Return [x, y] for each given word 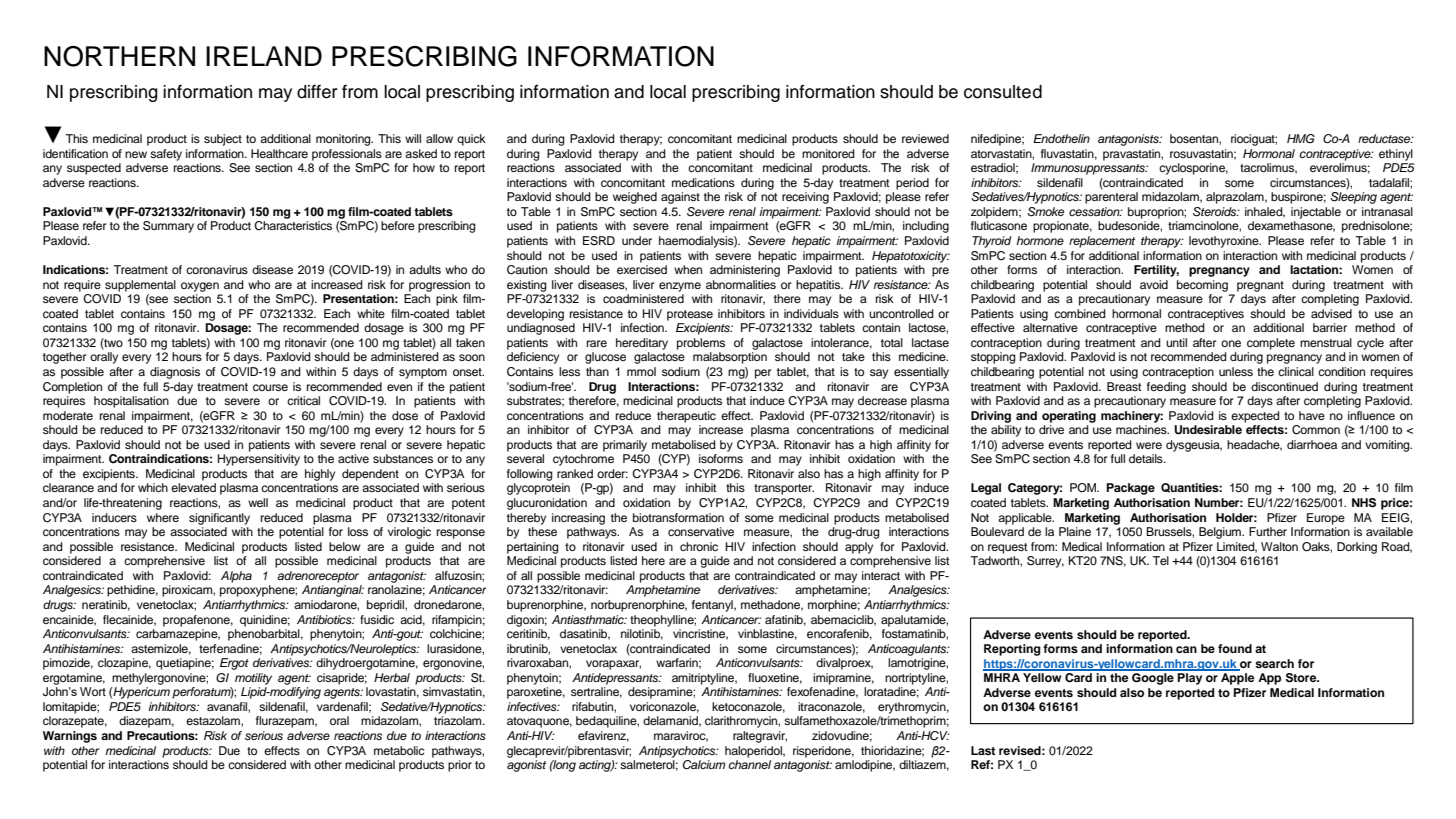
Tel [1160, 560]
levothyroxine [1225, 242]
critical [303, 400]
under [637, 240]
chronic [699, 546]
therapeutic [686, 417]
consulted [1003, 92]
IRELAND [264, 56]
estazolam [214, 720]
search [1274, 663]
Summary [168, 227]
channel [749, 764]
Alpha [236, 577]
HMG [1301, 139]
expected [1255, 417]
